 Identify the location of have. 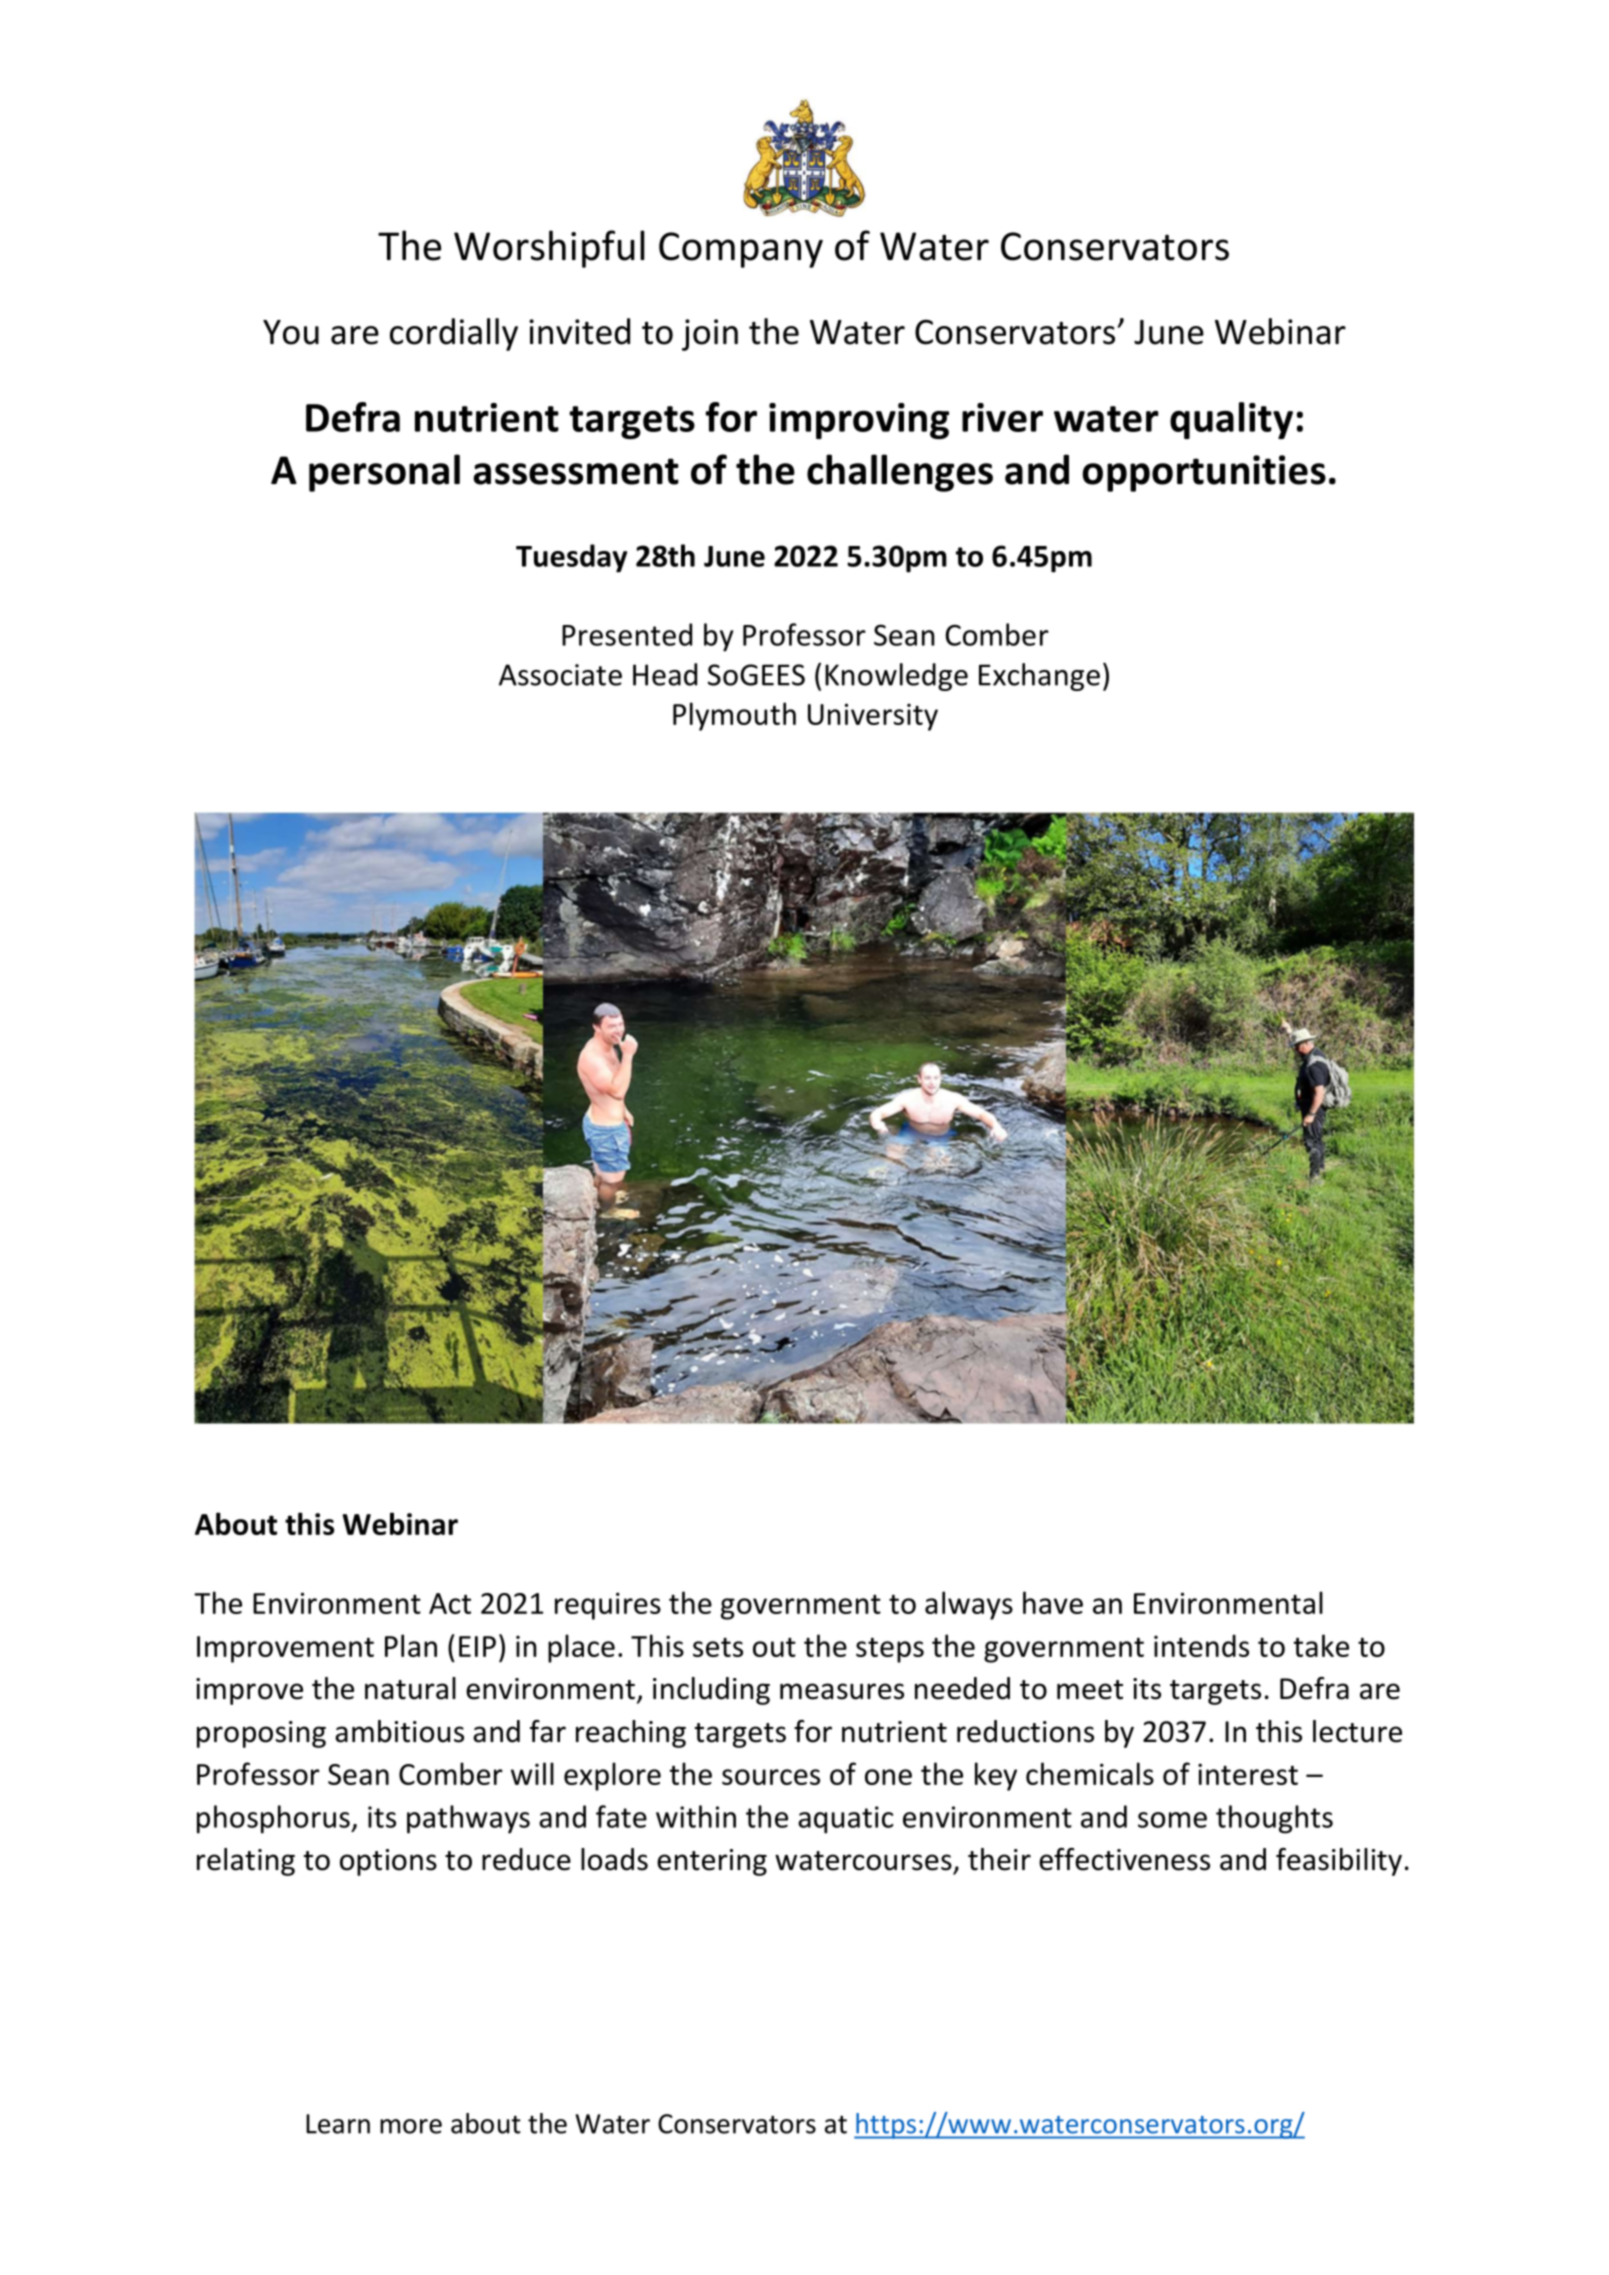
(1053, 1602).
